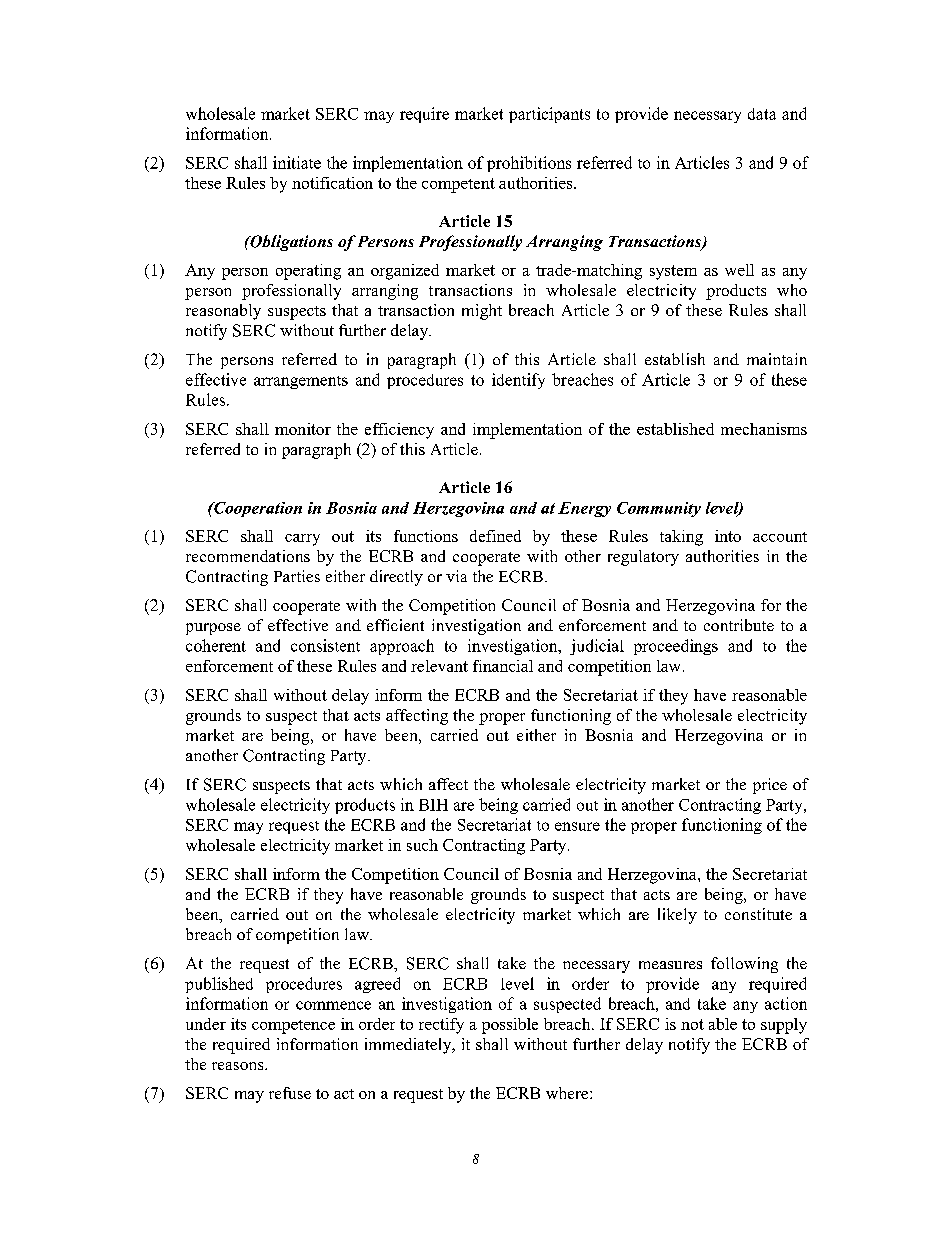 This image has width=952, height=1233. What do you see at coordinates (762, 114) in the image?
I see `data` at bounding box center [762, 114].
